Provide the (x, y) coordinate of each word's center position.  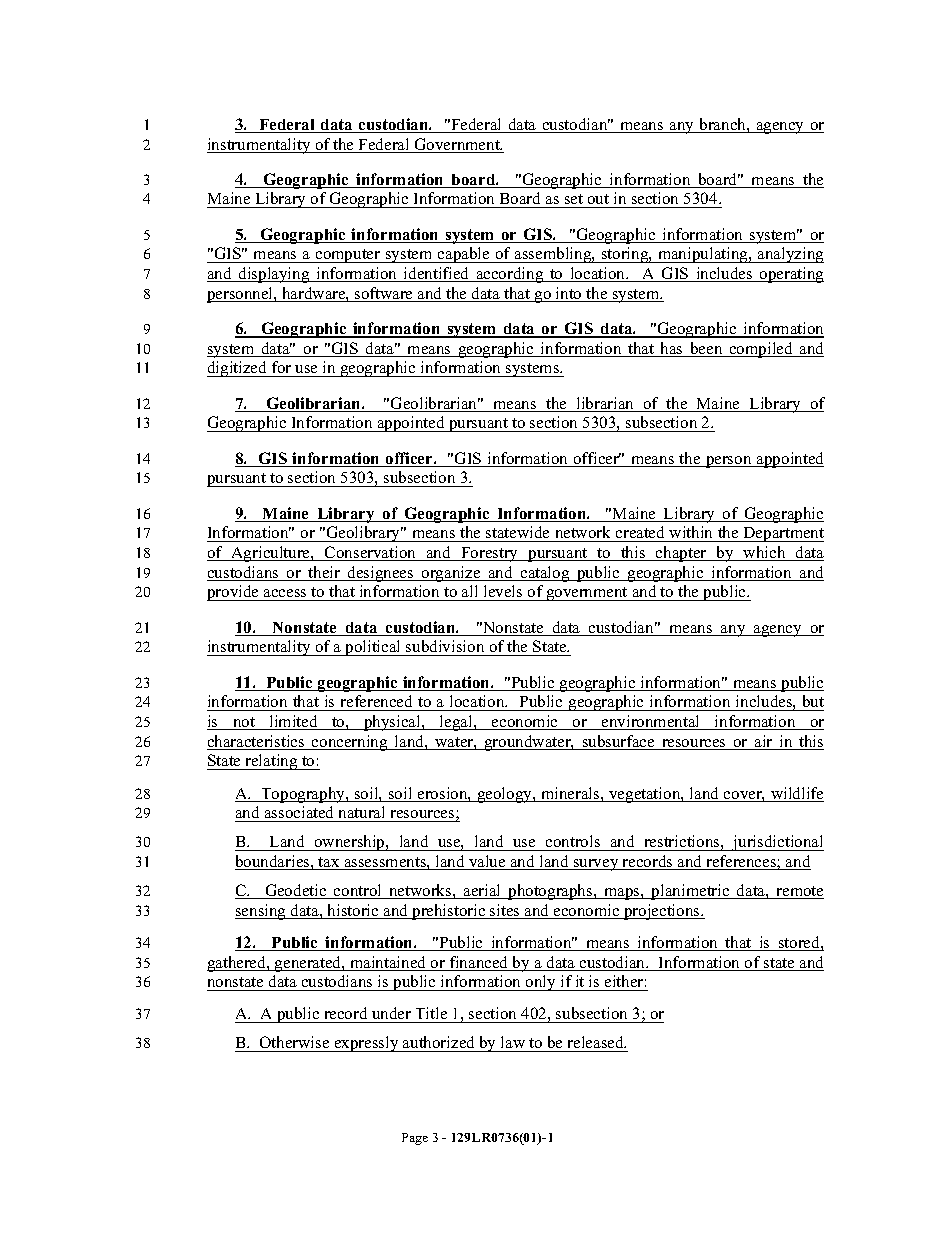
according (510, 275)
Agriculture (270, 554)
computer (348, 256)
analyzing (790, 255)
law (513, 1044)
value (487, 862)
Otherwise (295, 1044)
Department (782, 534)
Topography (303, 795)
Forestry (490, 554)
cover (743, 796)
